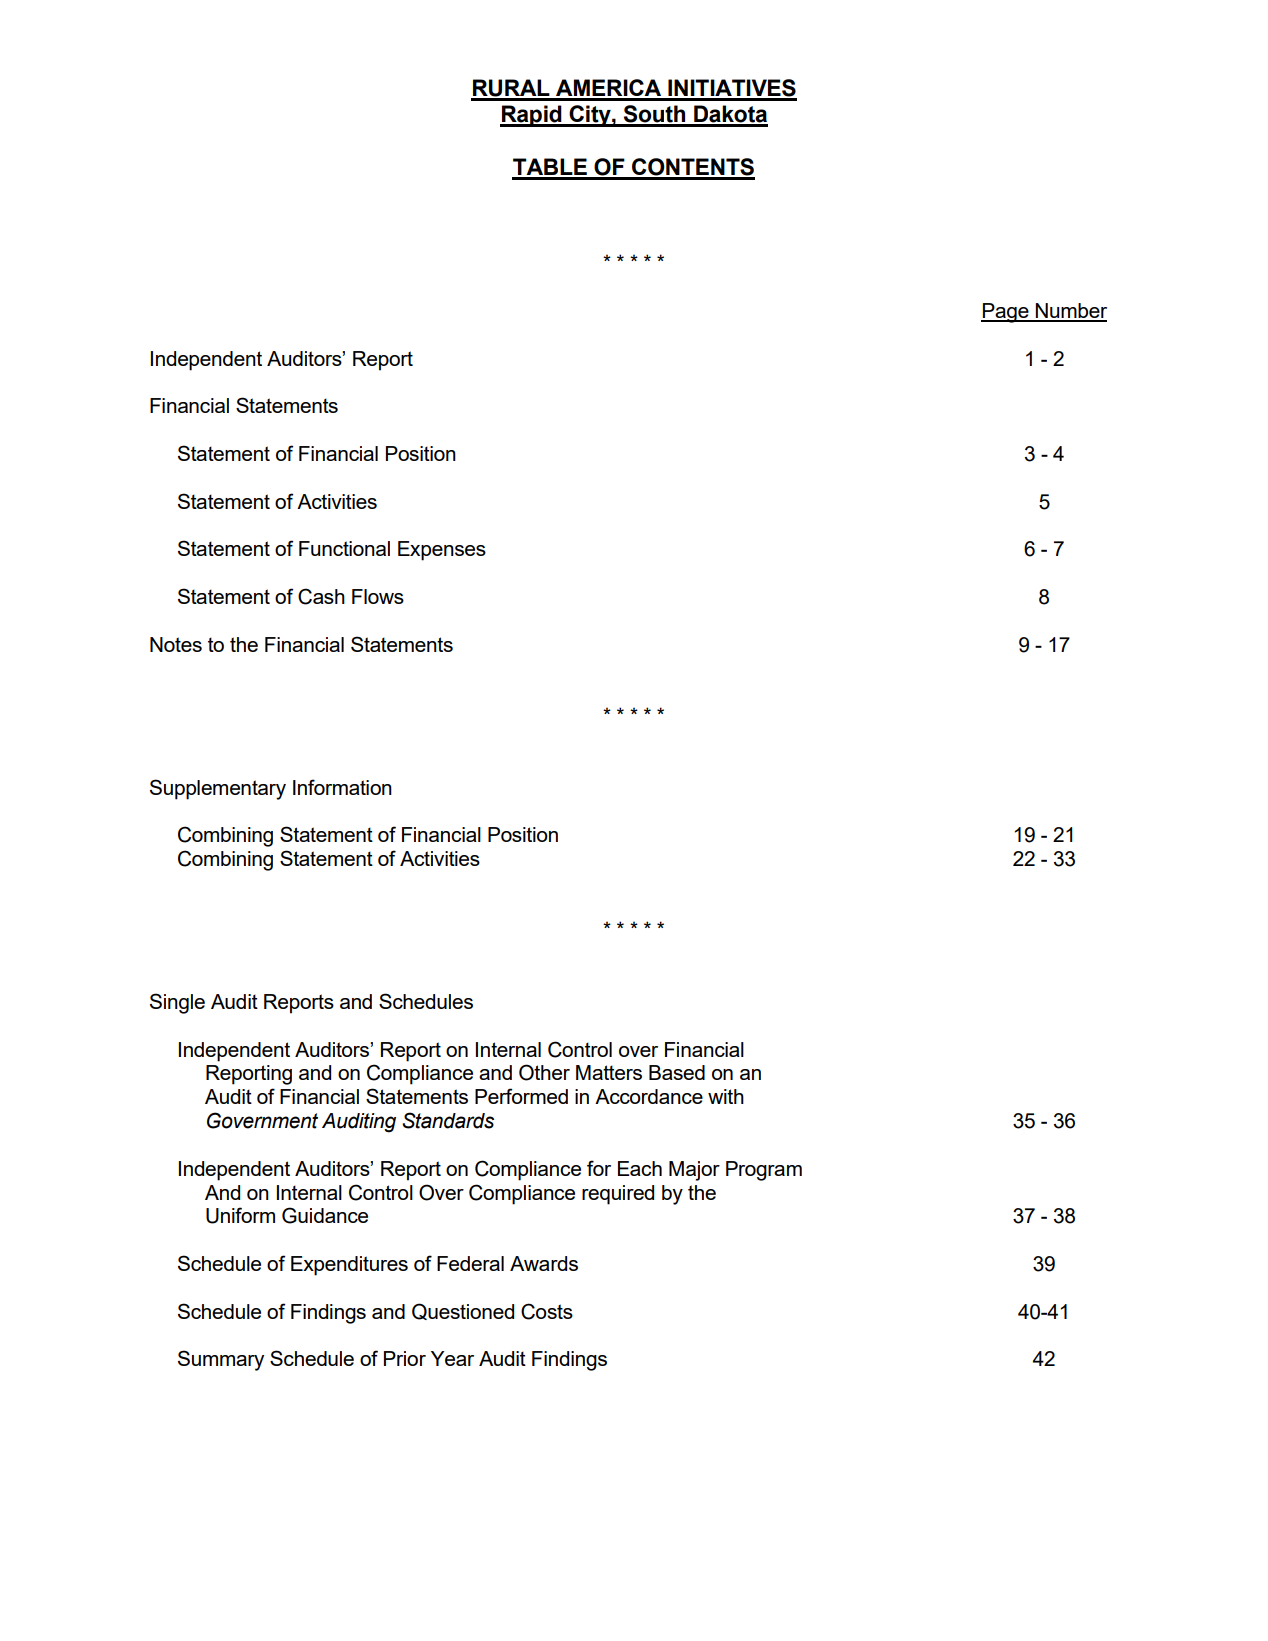 The width and height of the document is (1268, 1641). What do you see at coordinates (342, 787) in the document?
I see `Information` at bounding box center [342, 787].
